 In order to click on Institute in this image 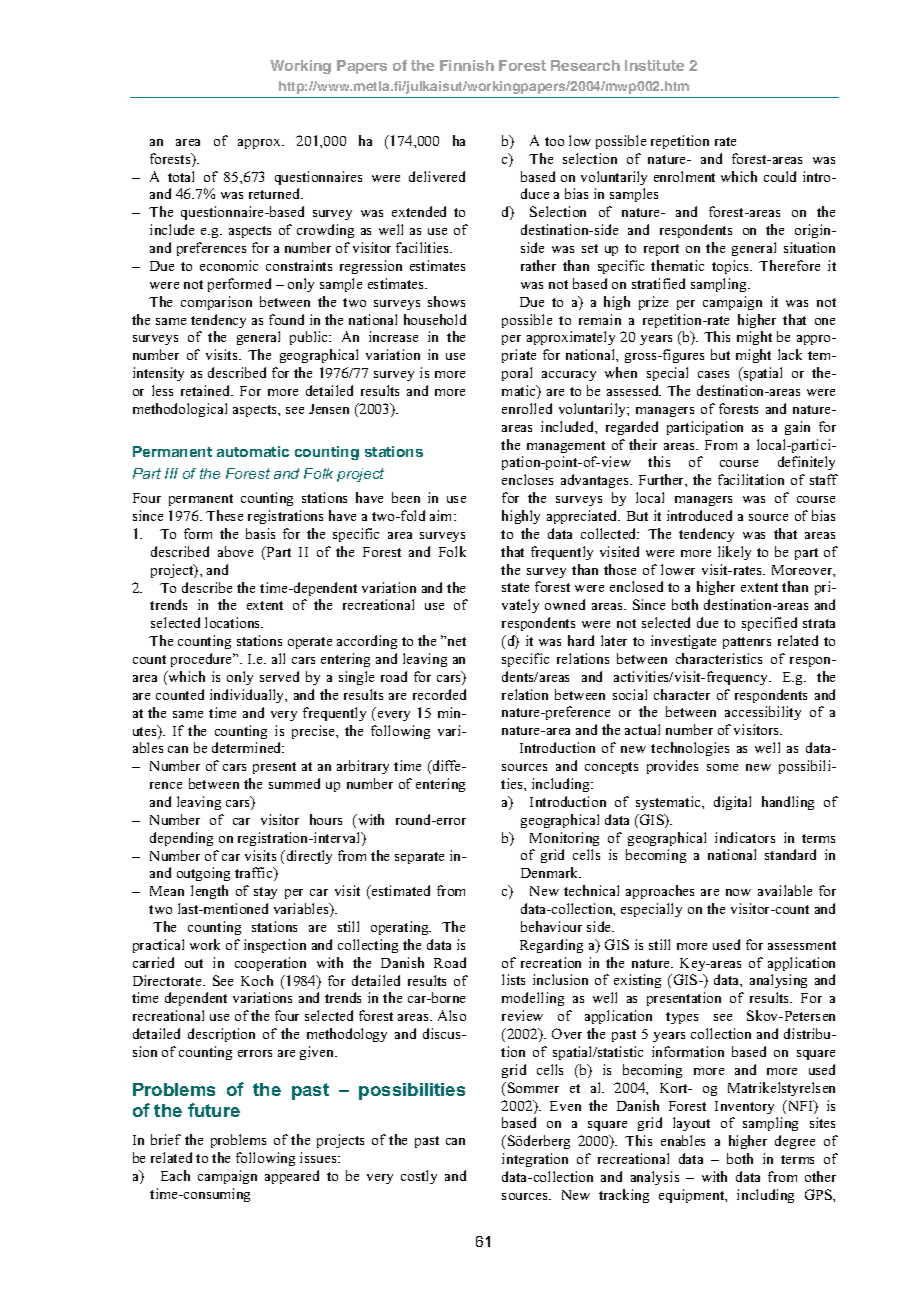, I will do `click(654, 65)`.
